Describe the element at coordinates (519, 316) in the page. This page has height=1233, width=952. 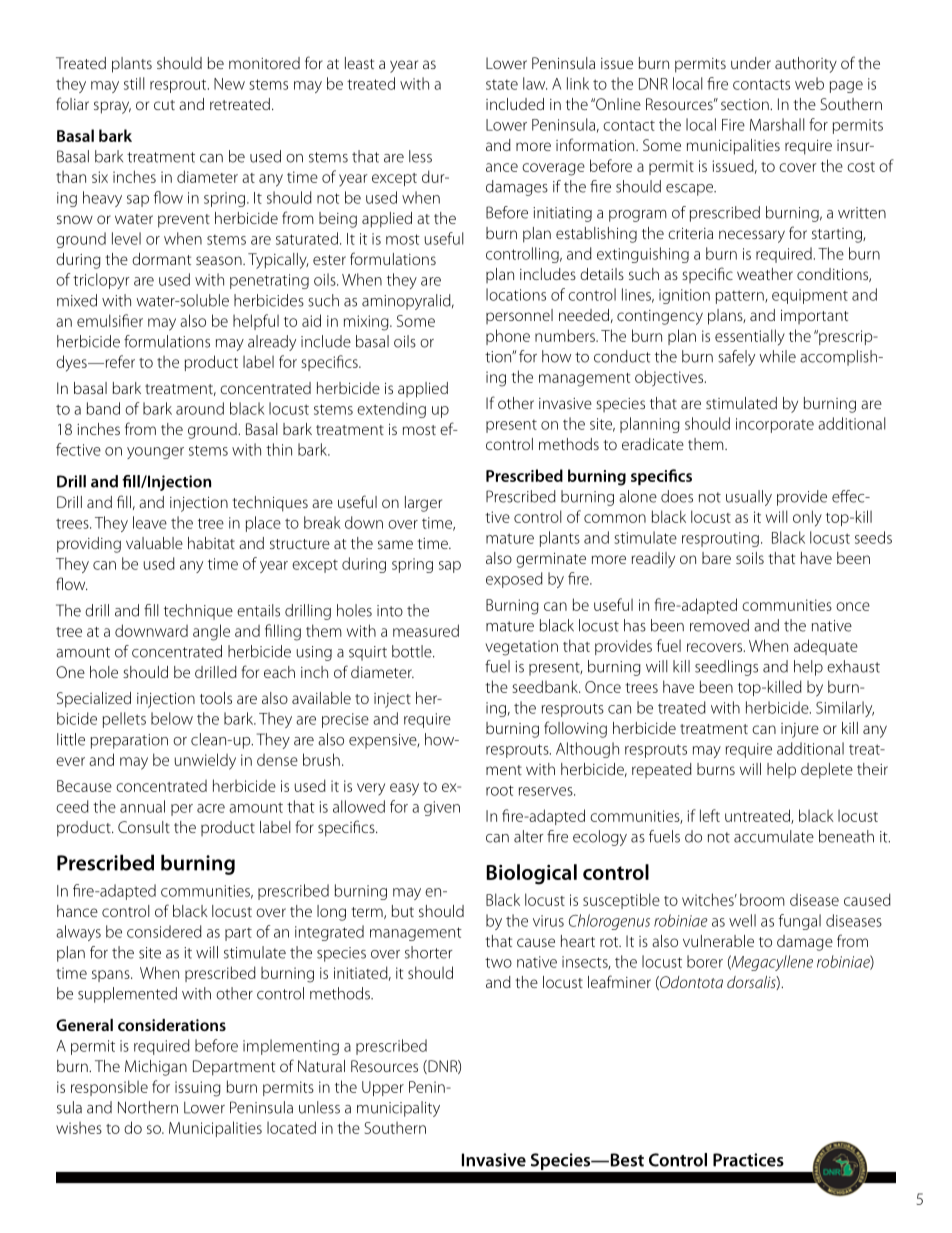
I see `personnel` at that location.
